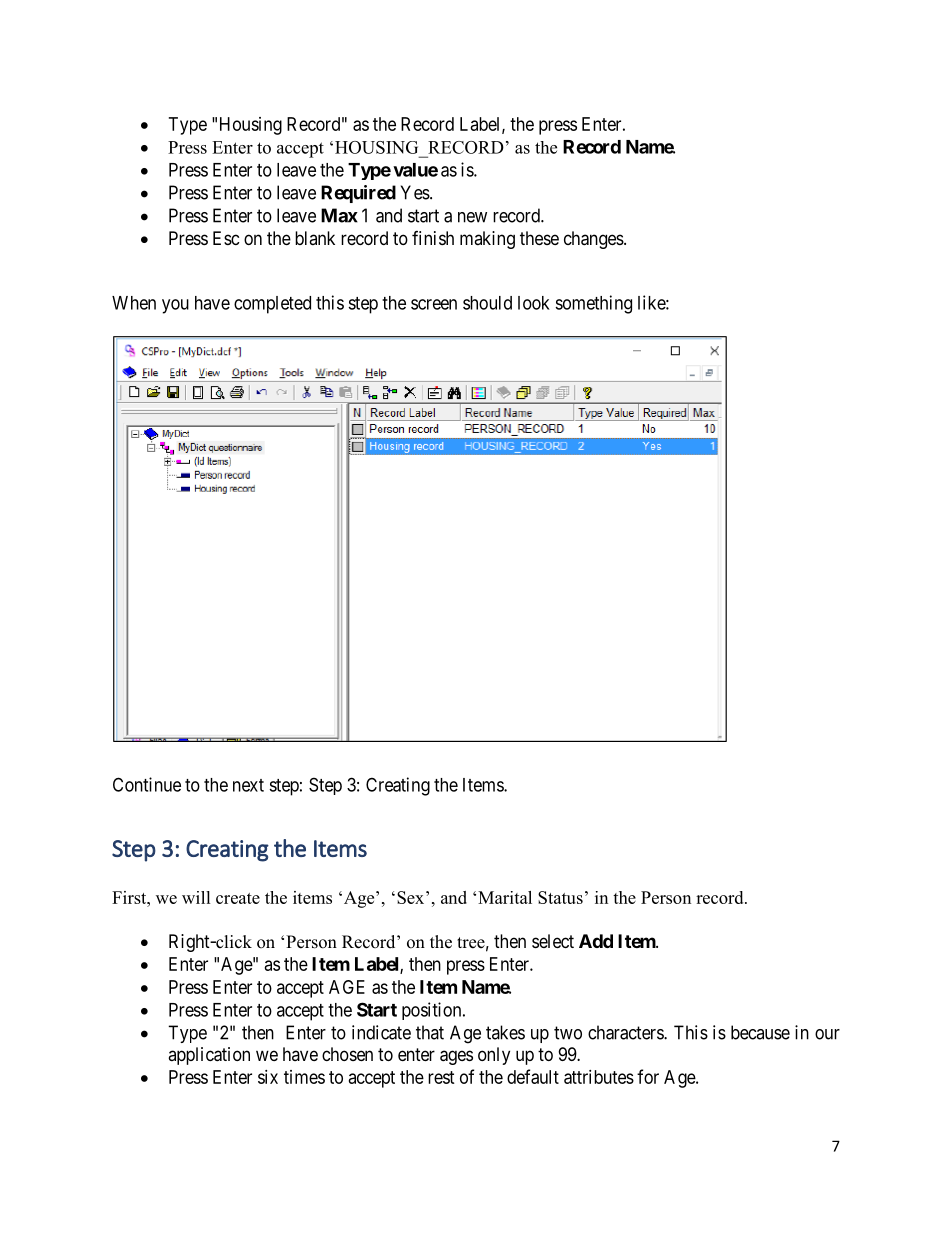 The width and height of the image is (952, 1233). Describe the element at coordinates (147, 784) in the image. I see `Continue` at that location.
